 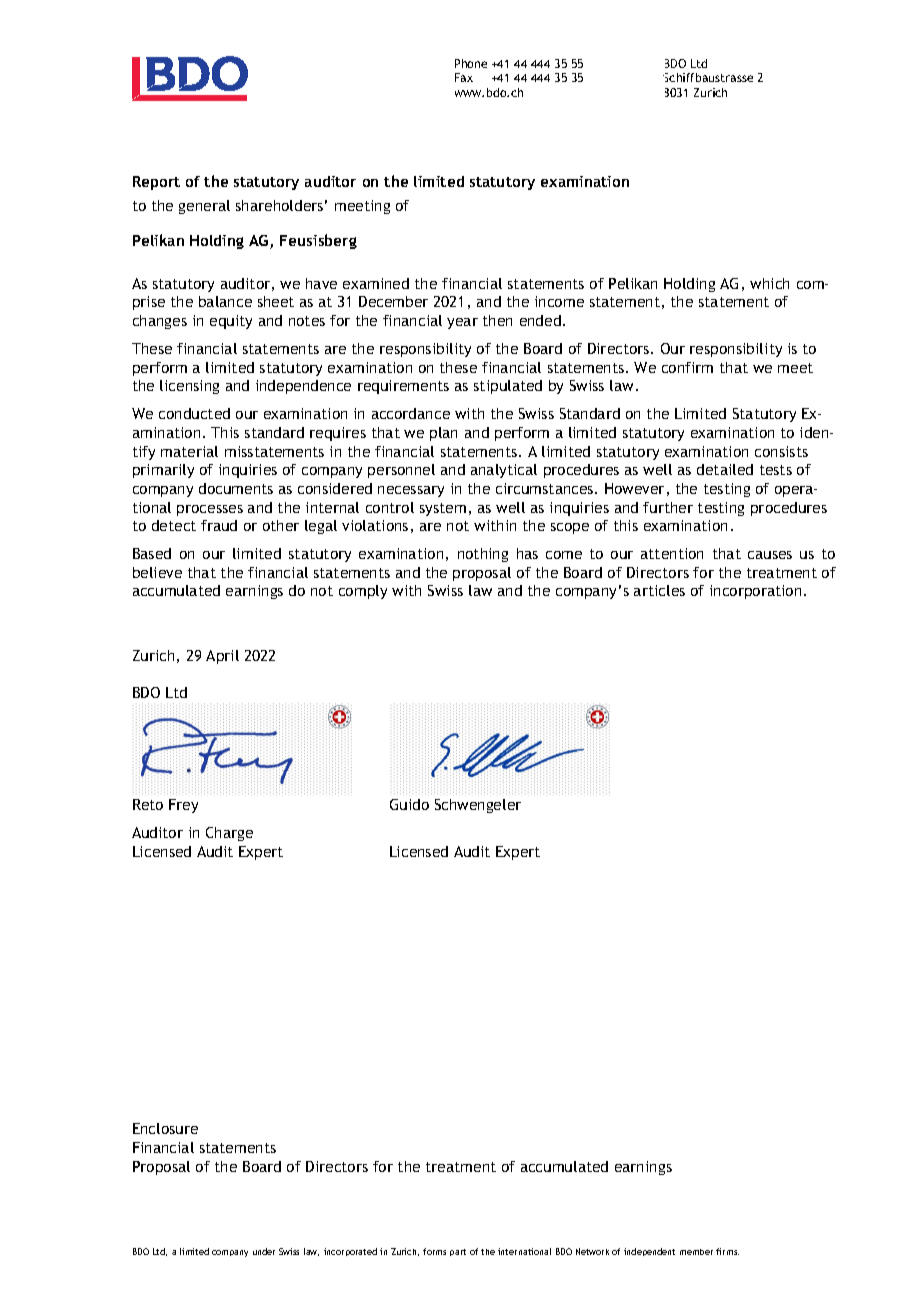 I want to click on under, so click(x=264, y=1251).
